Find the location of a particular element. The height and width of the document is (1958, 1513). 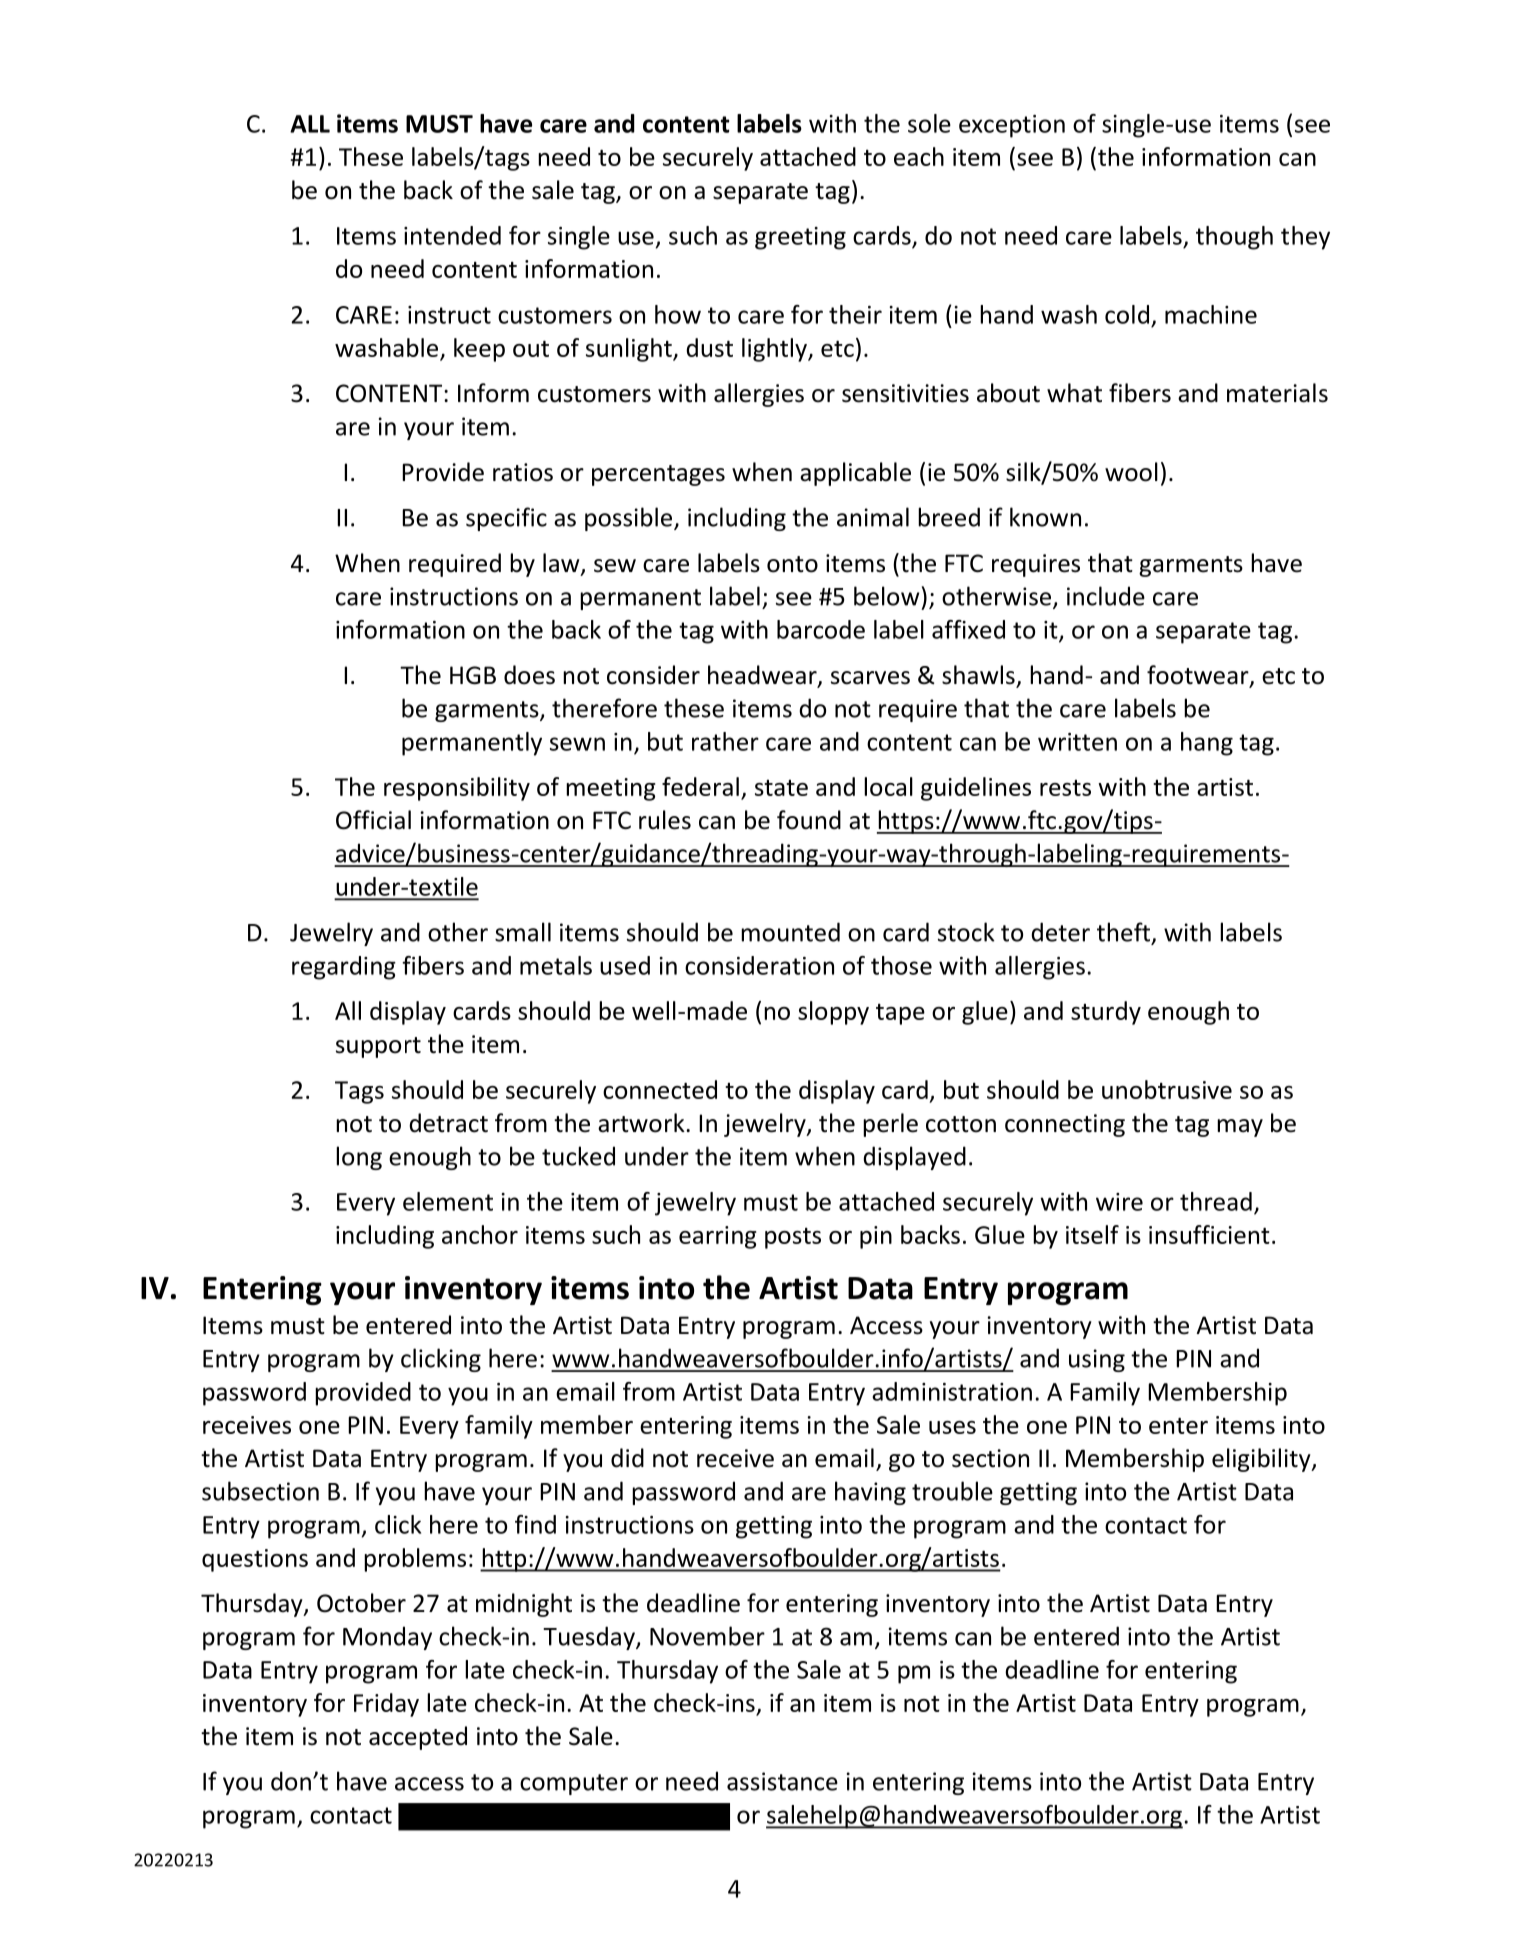

though is located at coordinates (1234, 238).
